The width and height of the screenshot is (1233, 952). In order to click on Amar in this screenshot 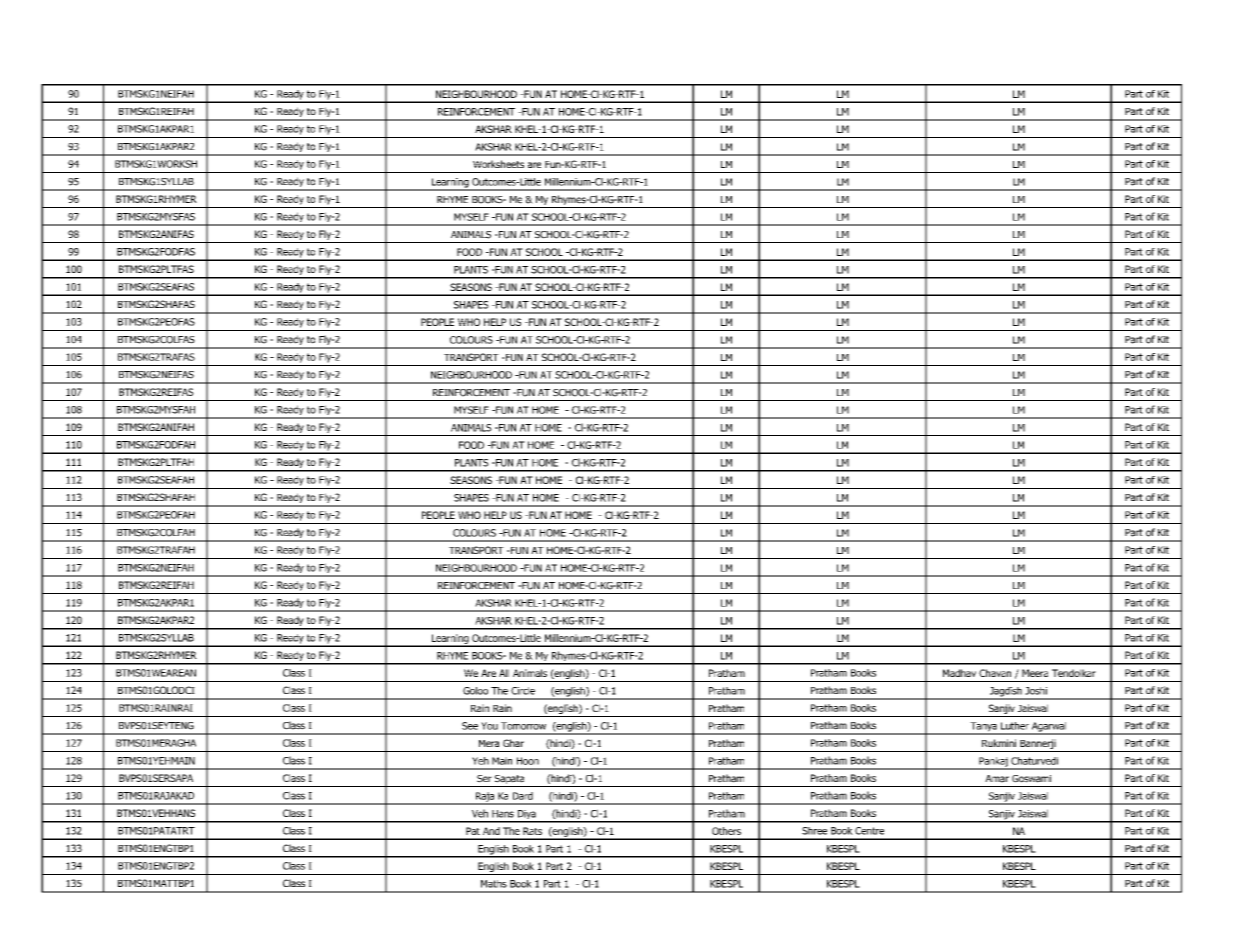, I will do `click(997, 779)`.
